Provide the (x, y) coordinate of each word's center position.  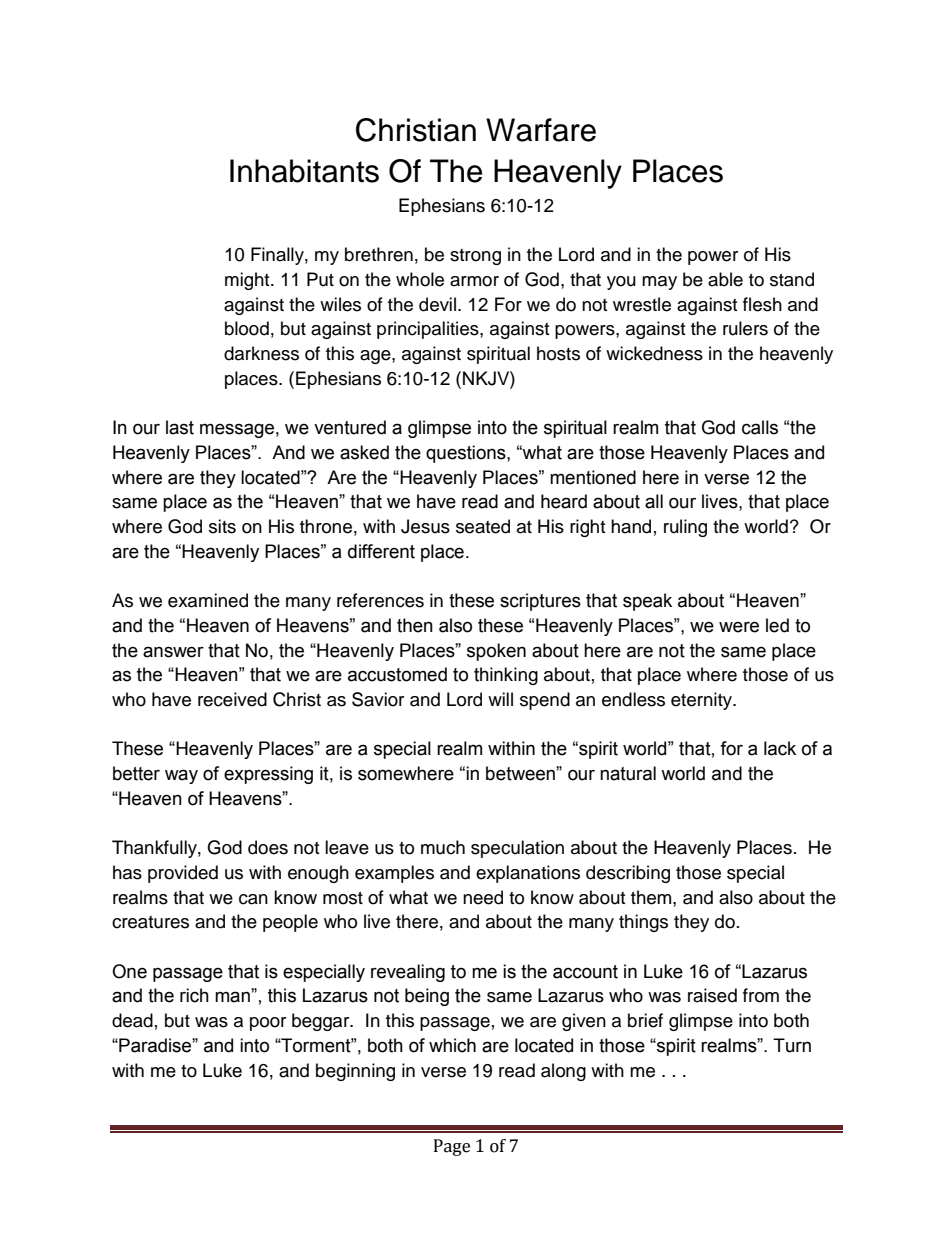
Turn (792, 1045)
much (443, 847)
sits (222, 526)
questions (467, 454)
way (181, 776)
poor (268, 1024)
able (725, 279)
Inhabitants (304, 171)
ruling (685, 528)
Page (452, 1147)
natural (628, 773)
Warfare (541, 130)
